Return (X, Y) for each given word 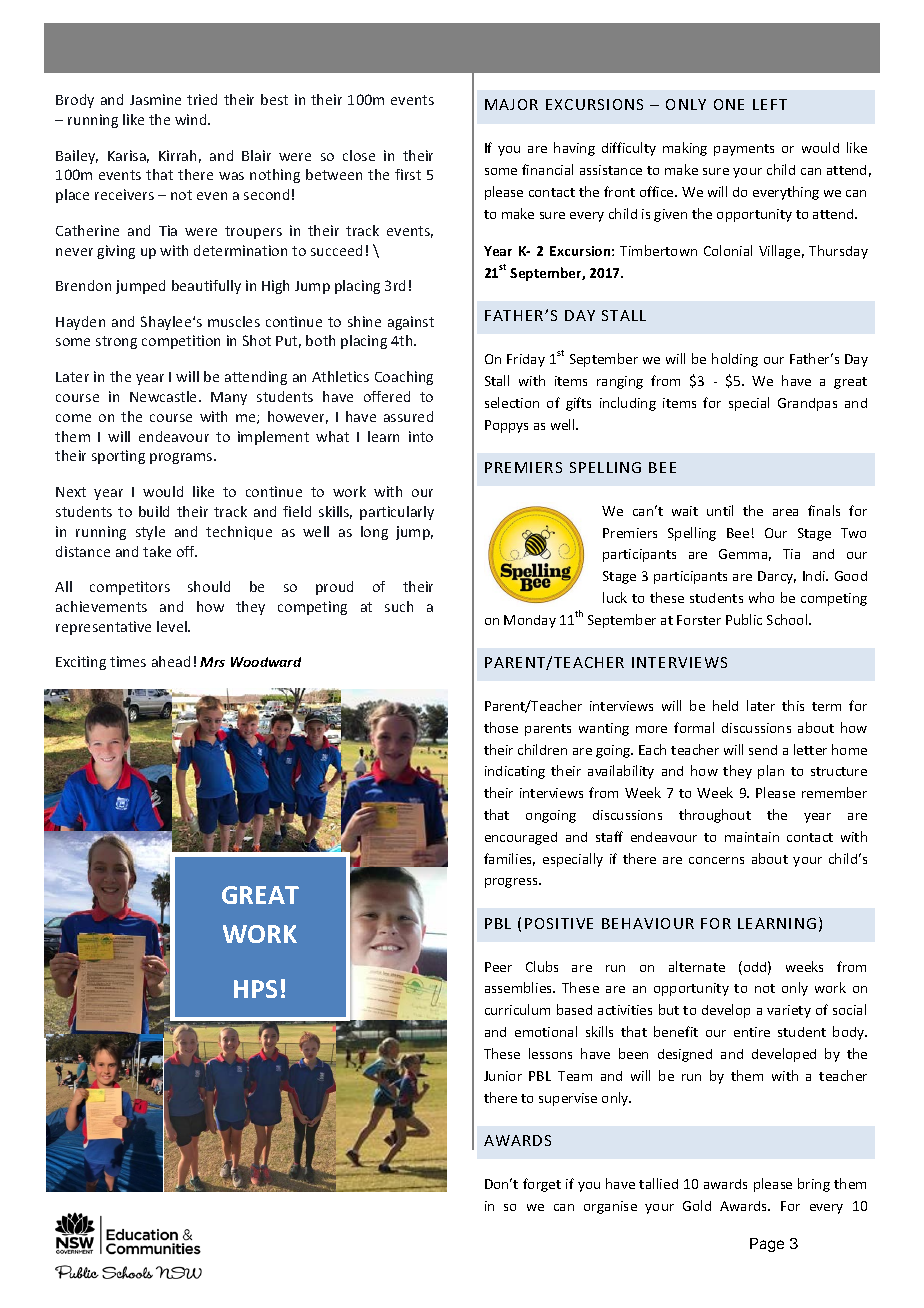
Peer (498, 967)
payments (744, 150)
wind (192, 119)
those (501, 727)
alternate (697, 966)
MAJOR (511, 104)
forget (542, 1185)
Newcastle (165, 396)
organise (610, 1207)
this (793, 705)
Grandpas (807, 404)
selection (512, 402)
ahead (171, 661)
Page (767, 1245)
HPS (255, 989)
